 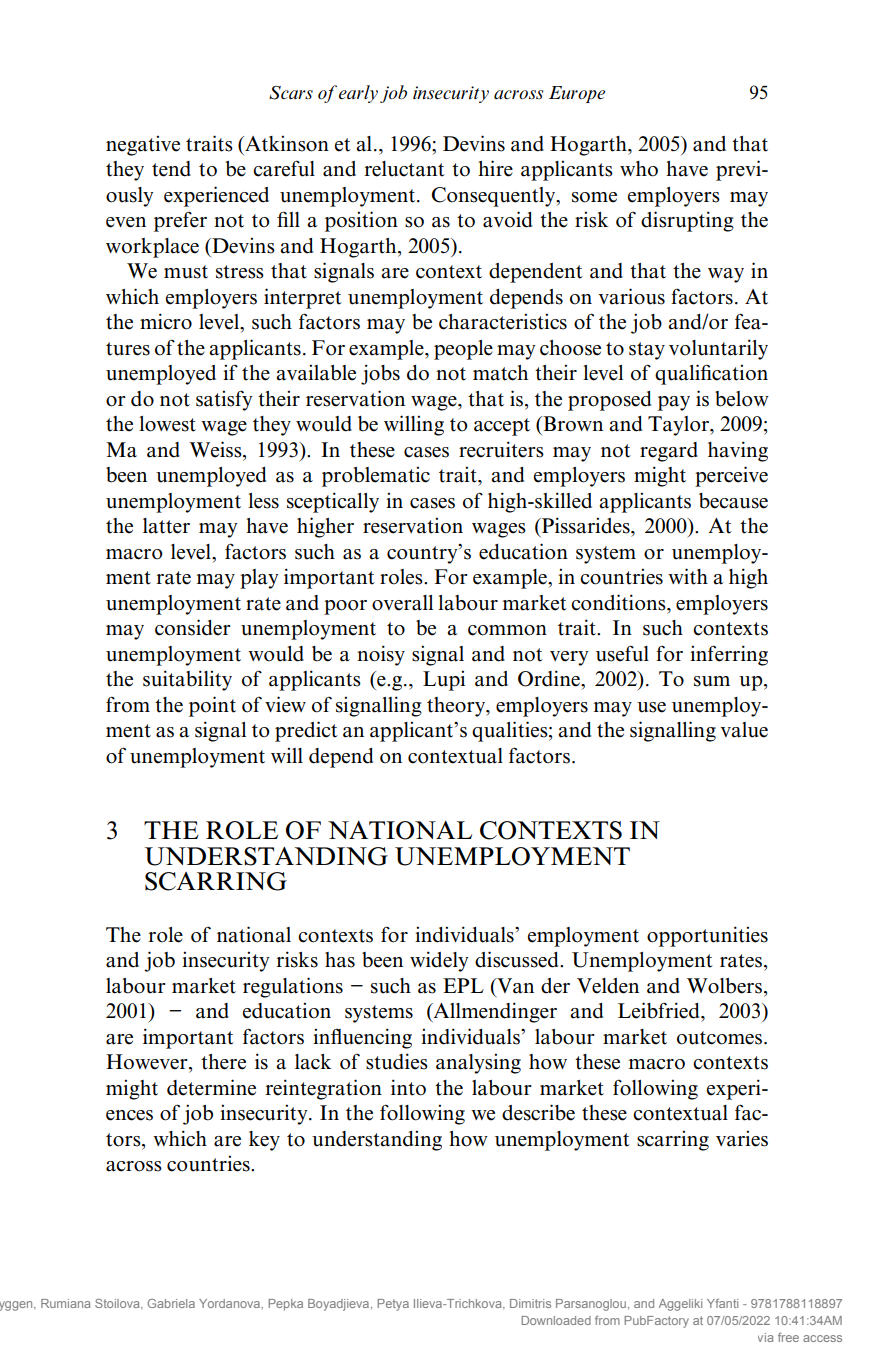 What do you see at coordinates (212, 706) in the page?
I see `point` at bounding box center [212, 706].
